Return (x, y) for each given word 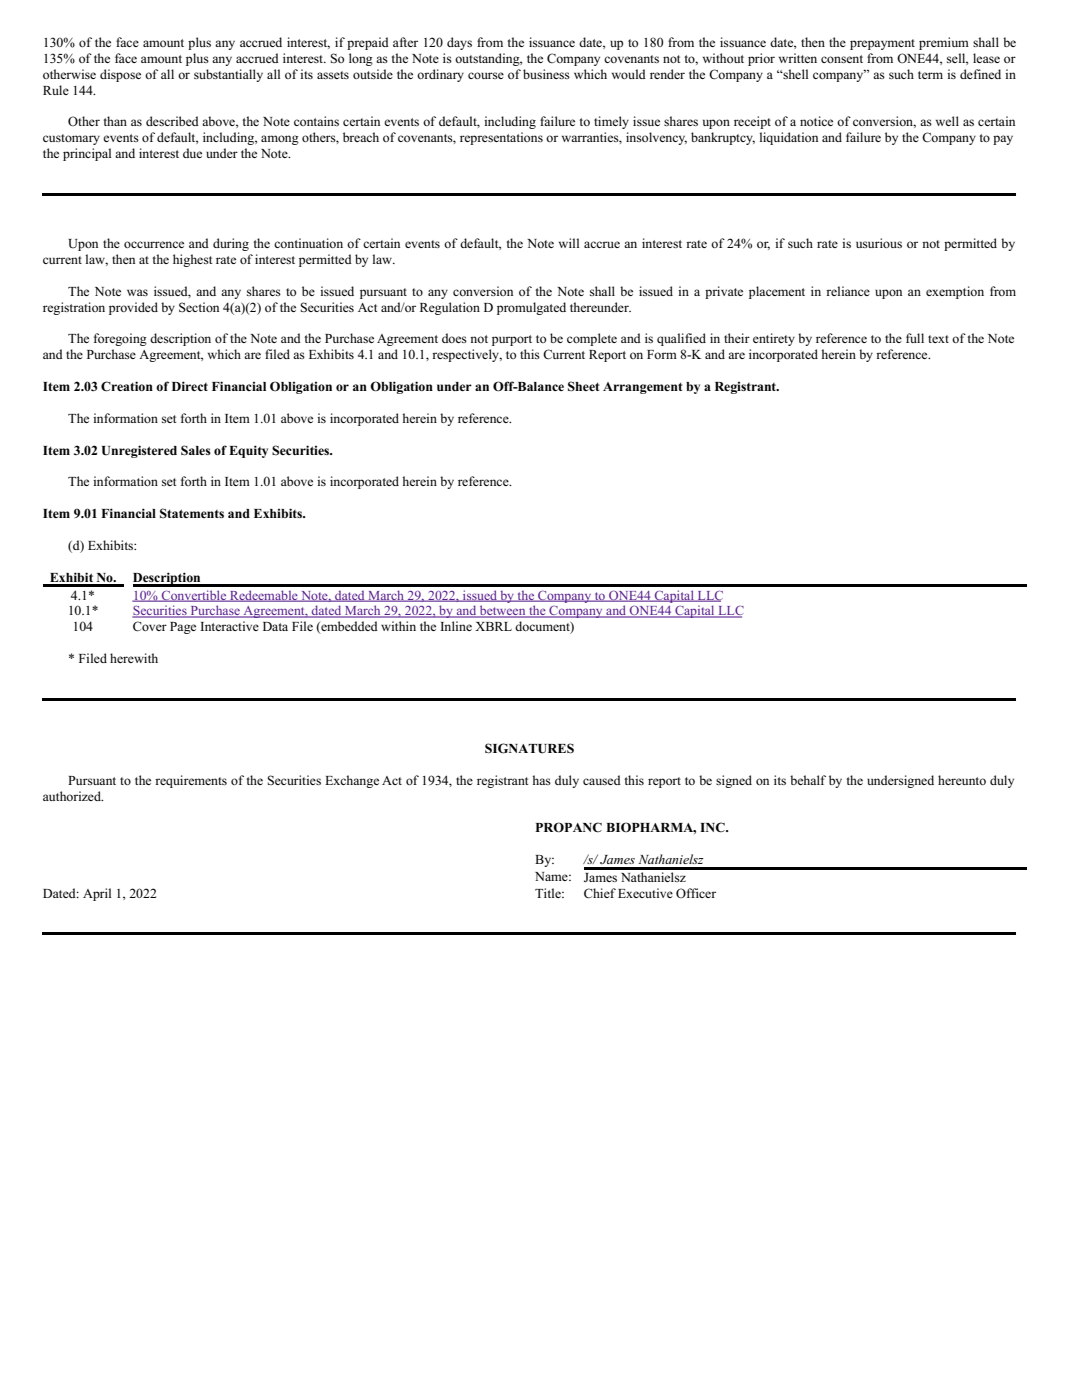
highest (192, 260)
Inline (456, 626)
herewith (134, 658)
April (97, 894)
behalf (808, 780)
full (915, 338)
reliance (848, 291)
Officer (696, 893)
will (569, 243)
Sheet (584, 386)
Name (552, 876)
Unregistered (139, 451)
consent (842, 59)
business (546, 74)
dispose (120, 75)
